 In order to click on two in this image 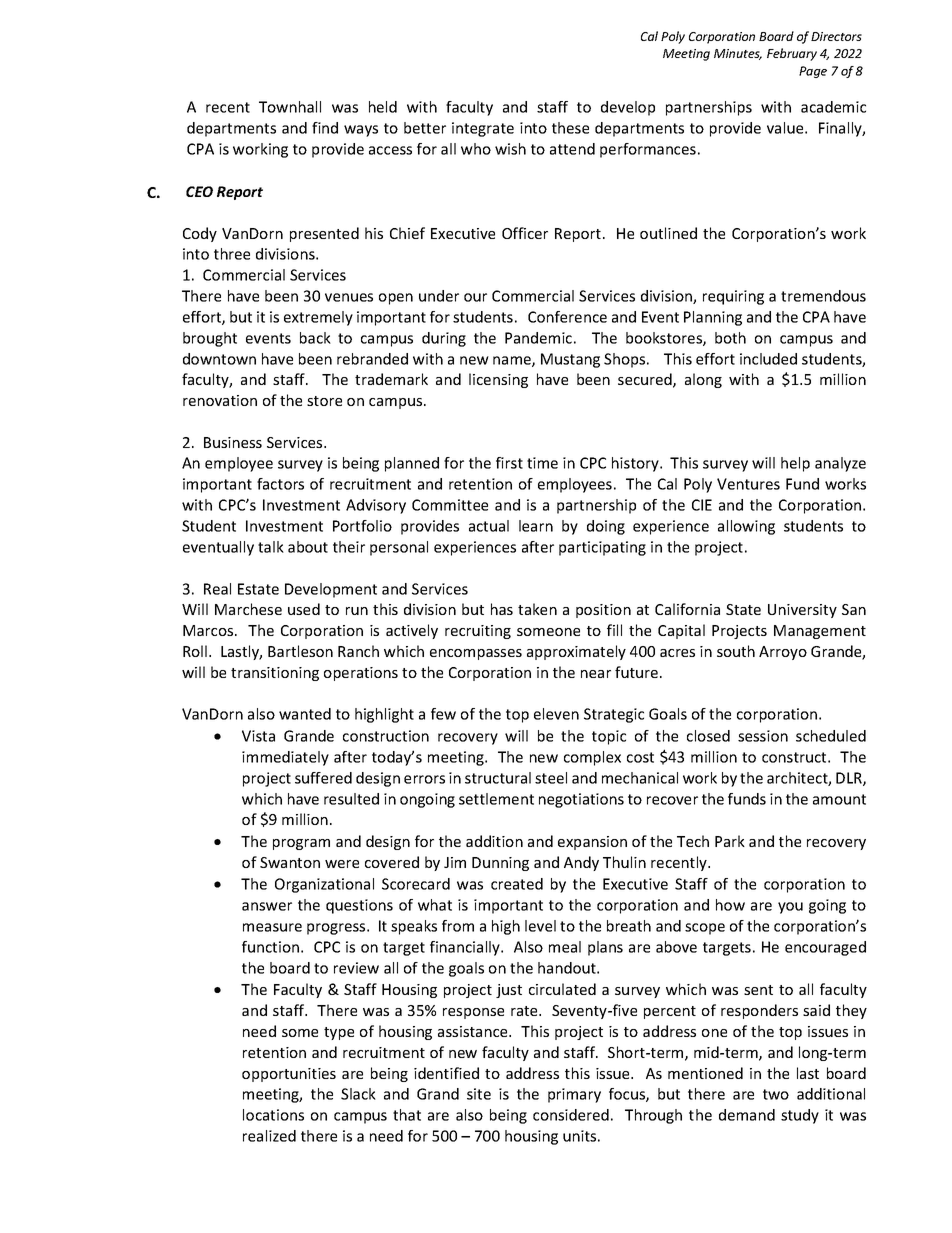, I will do `click(776, 1094)`.
